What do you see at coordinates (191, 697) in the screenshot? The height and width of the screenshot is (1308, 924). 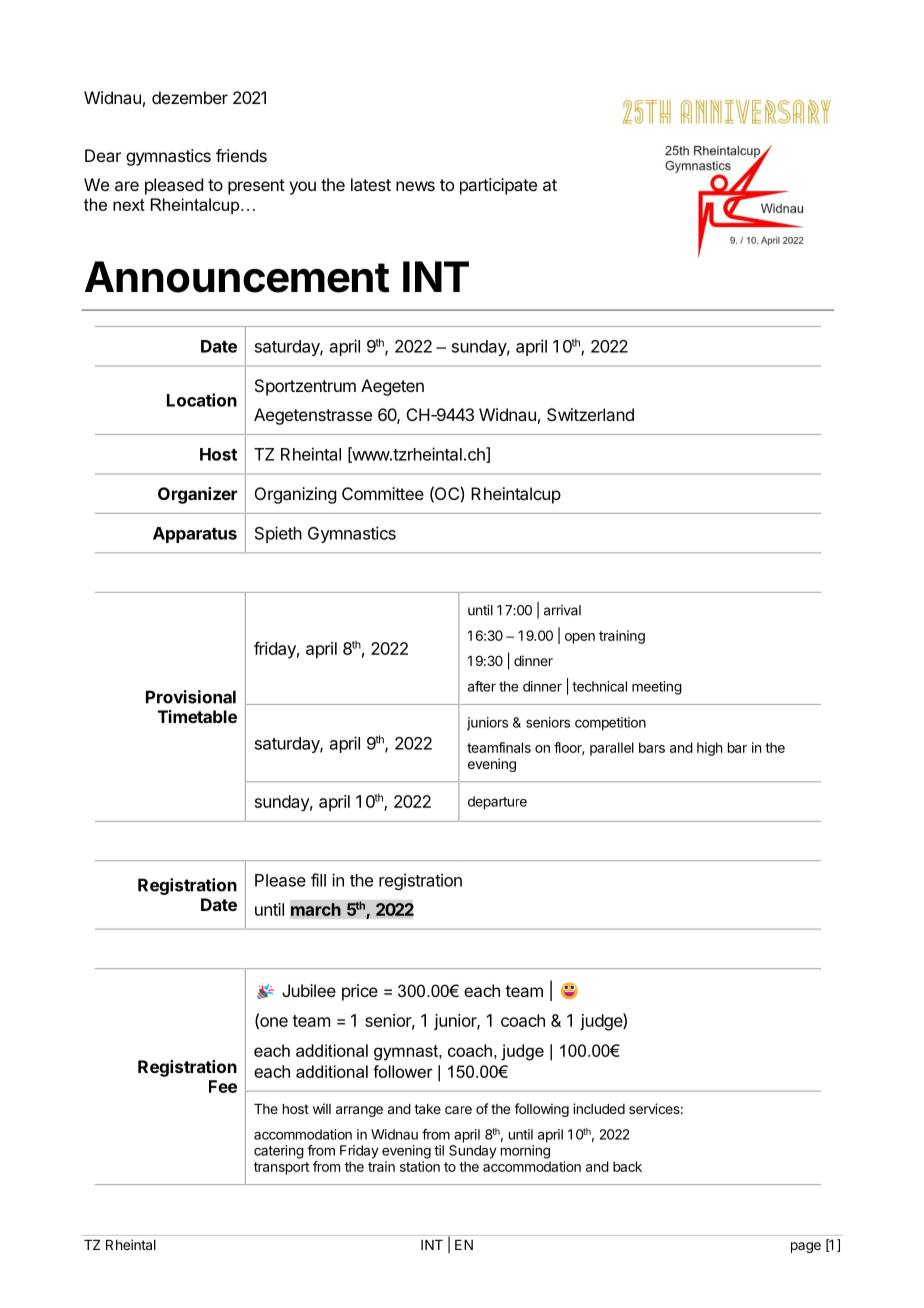 I see `Provisional` at bounding box center [191, 697].
